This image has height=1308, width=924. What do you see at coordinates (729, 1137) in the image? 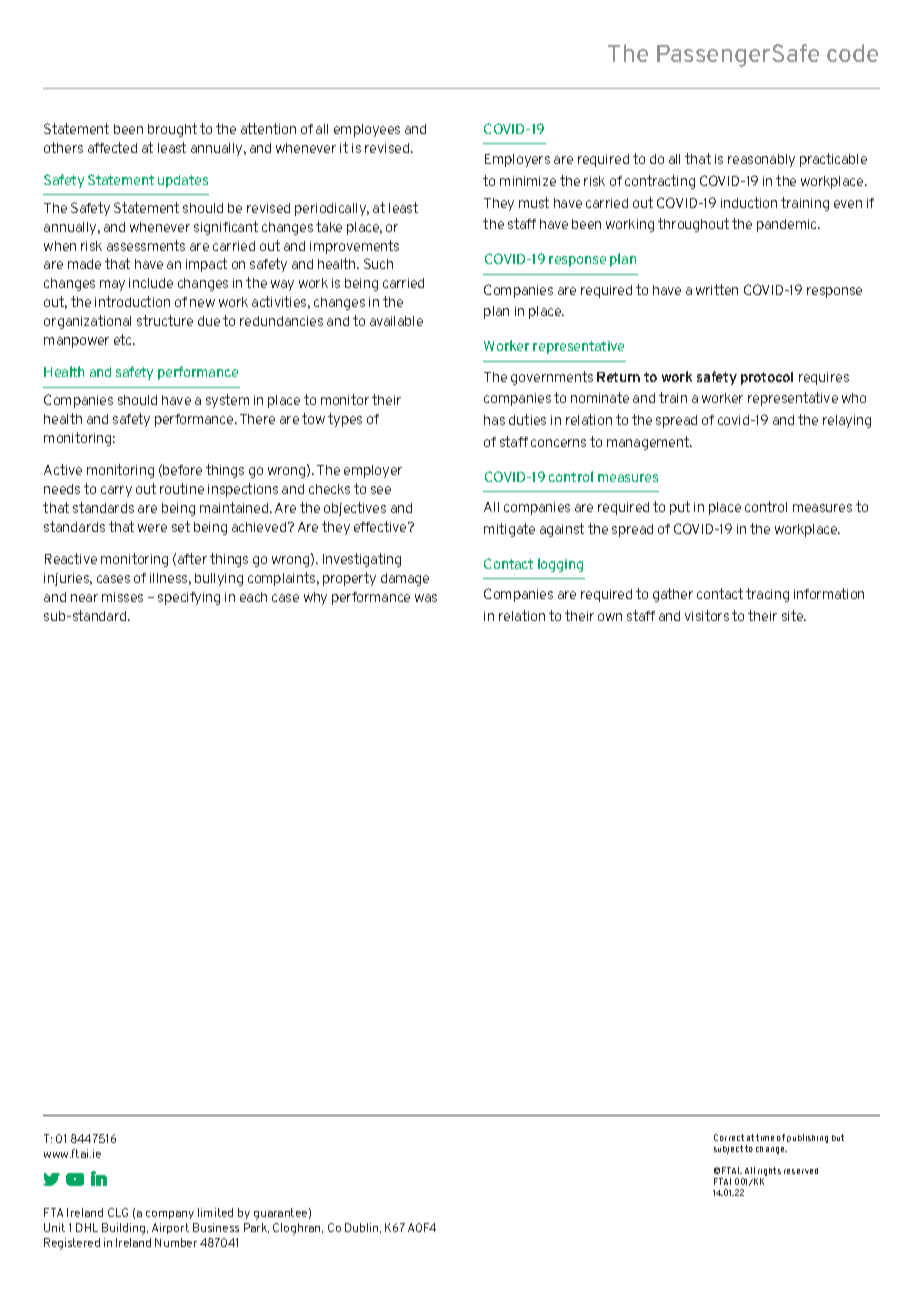
I see `Correct` at bounding box center [729, 1137].
